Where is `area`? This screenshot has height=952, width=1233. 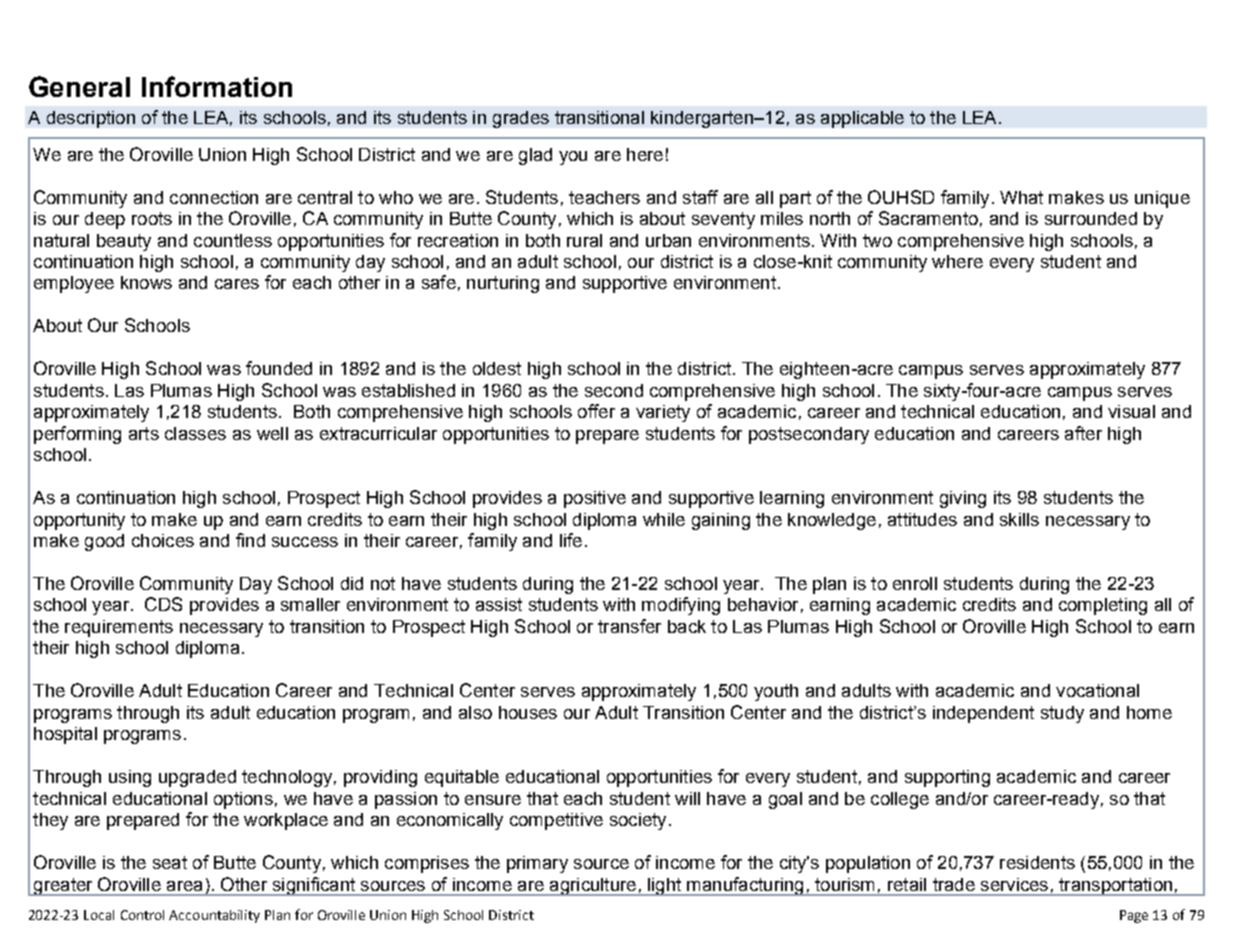 area is located at coordinates (184, 886).
